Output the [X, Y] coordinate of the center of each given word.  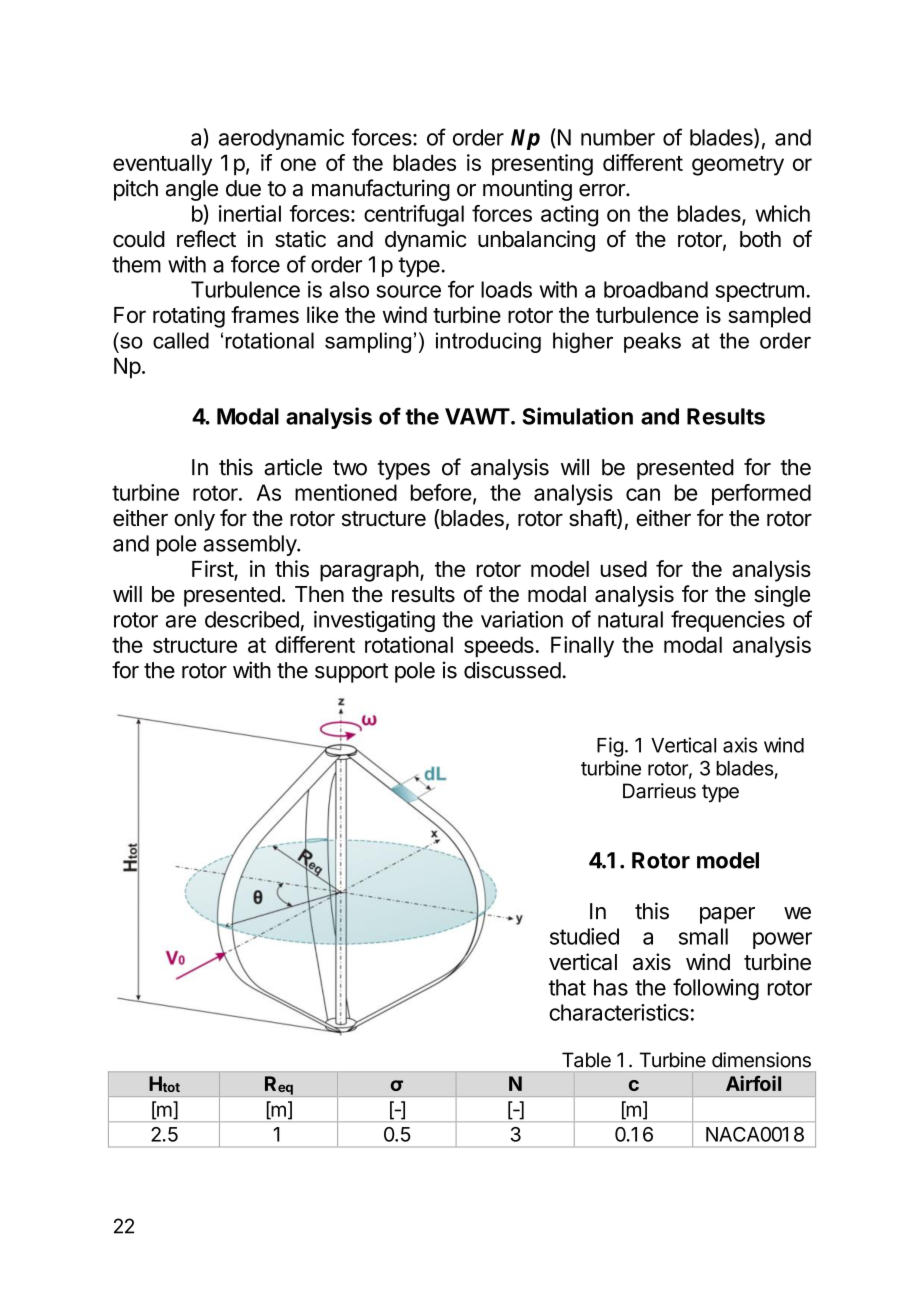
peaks [652, 342]
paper [727, 915]
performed [761, 494]
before [441, 492]
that [567, 987]
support [351, 673]
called [181, 340]
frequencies [728, 621]
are [181, 621]
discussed [512, 670]
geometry [738, 166]
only [194, 520]
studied [584, 936]
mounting [527, 190]
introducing [488, 342]
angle [192, 190]
